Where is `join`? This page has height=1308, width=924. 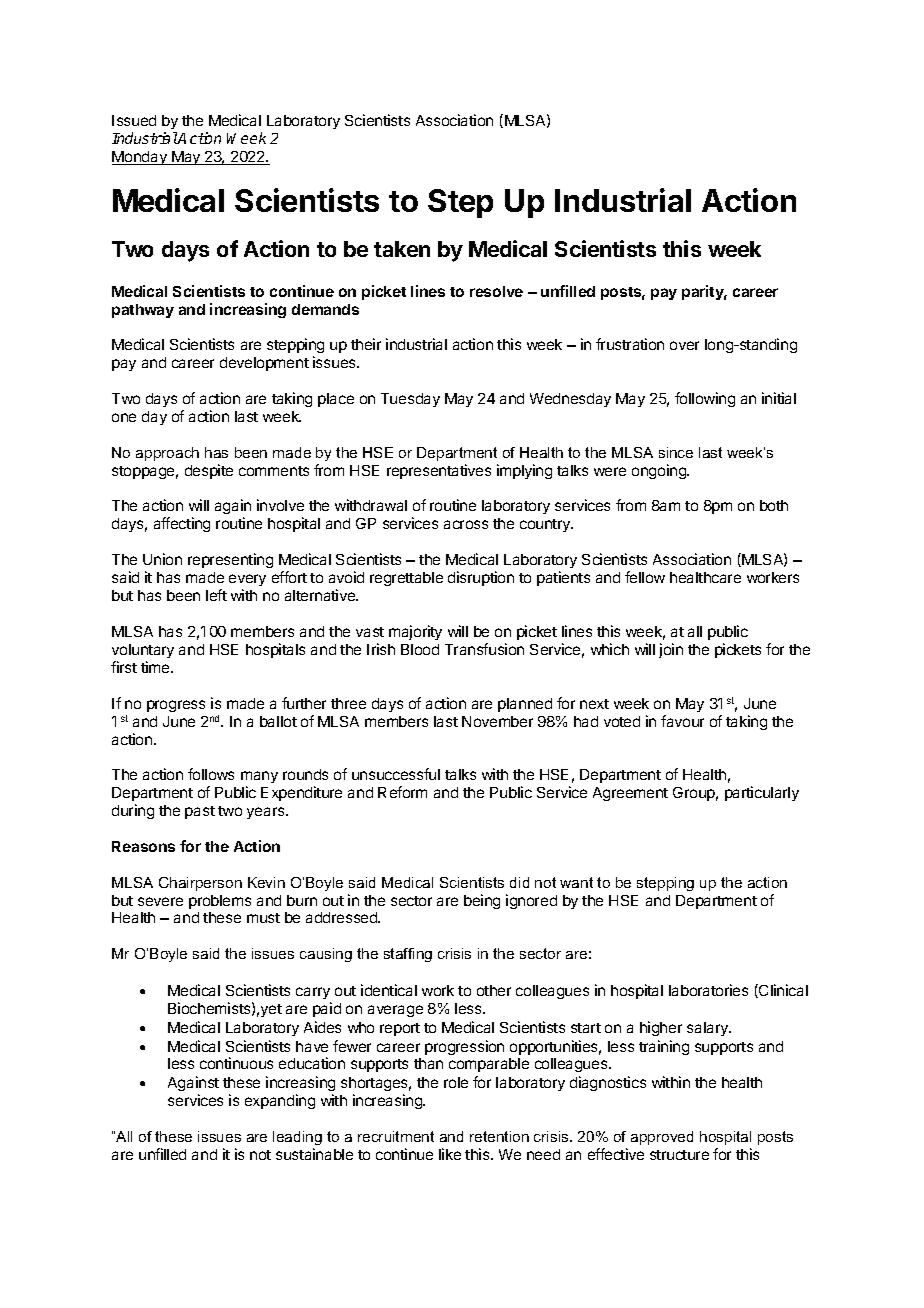
join is located at coordinates (671, 650).
